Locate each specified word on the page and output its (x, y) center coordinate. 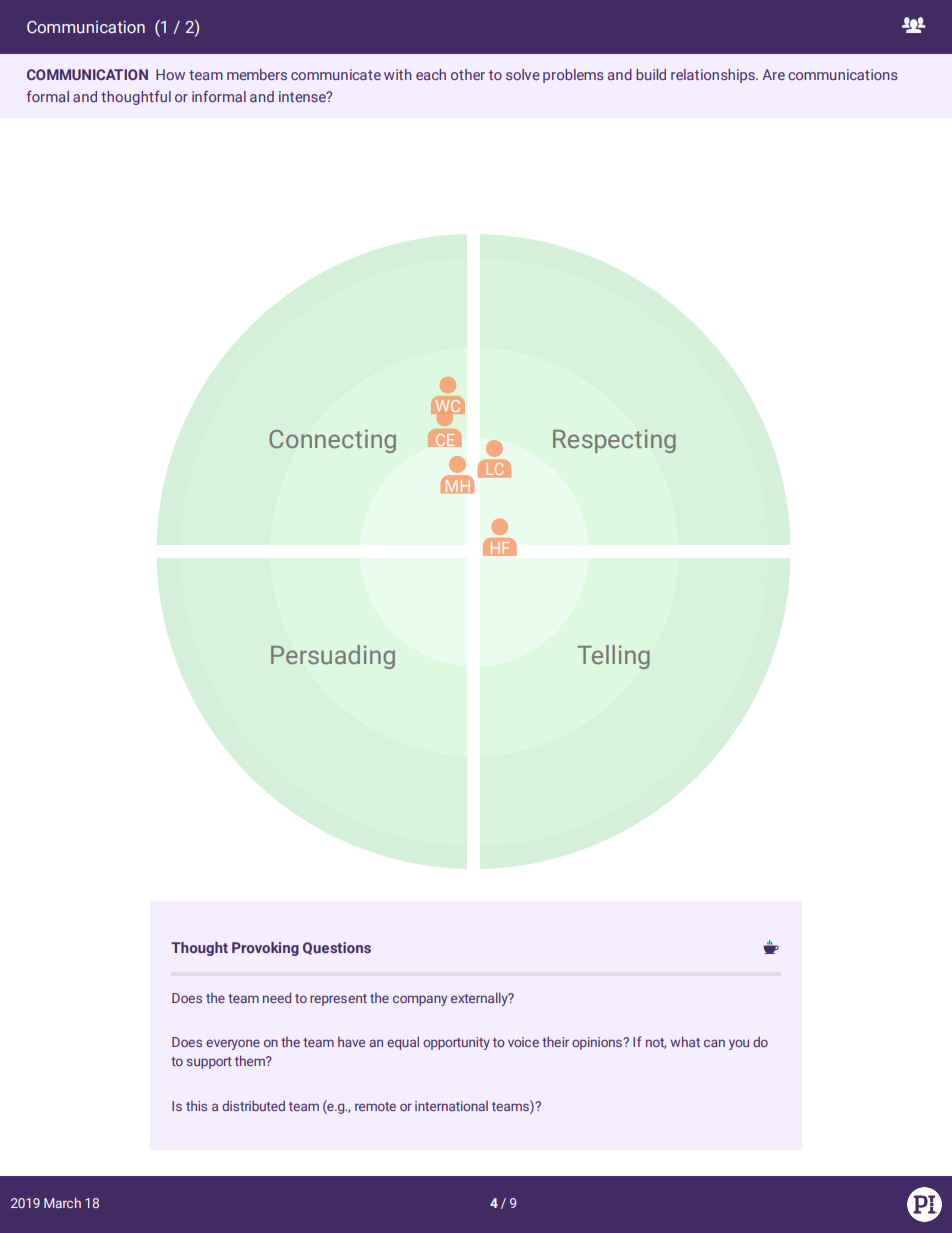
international (451, 1106)
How (170, 74)
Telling (614, 657)
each (431, 74)
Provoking (265, 949)
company (420, 1000)
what (685, 1041)
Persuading (333, 657)
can (714, 1043)
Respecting (614, 441)
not (656, 1043)
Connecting (332, 441)
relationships (714, 76)
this (196, 1106)
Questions (337, 948)
